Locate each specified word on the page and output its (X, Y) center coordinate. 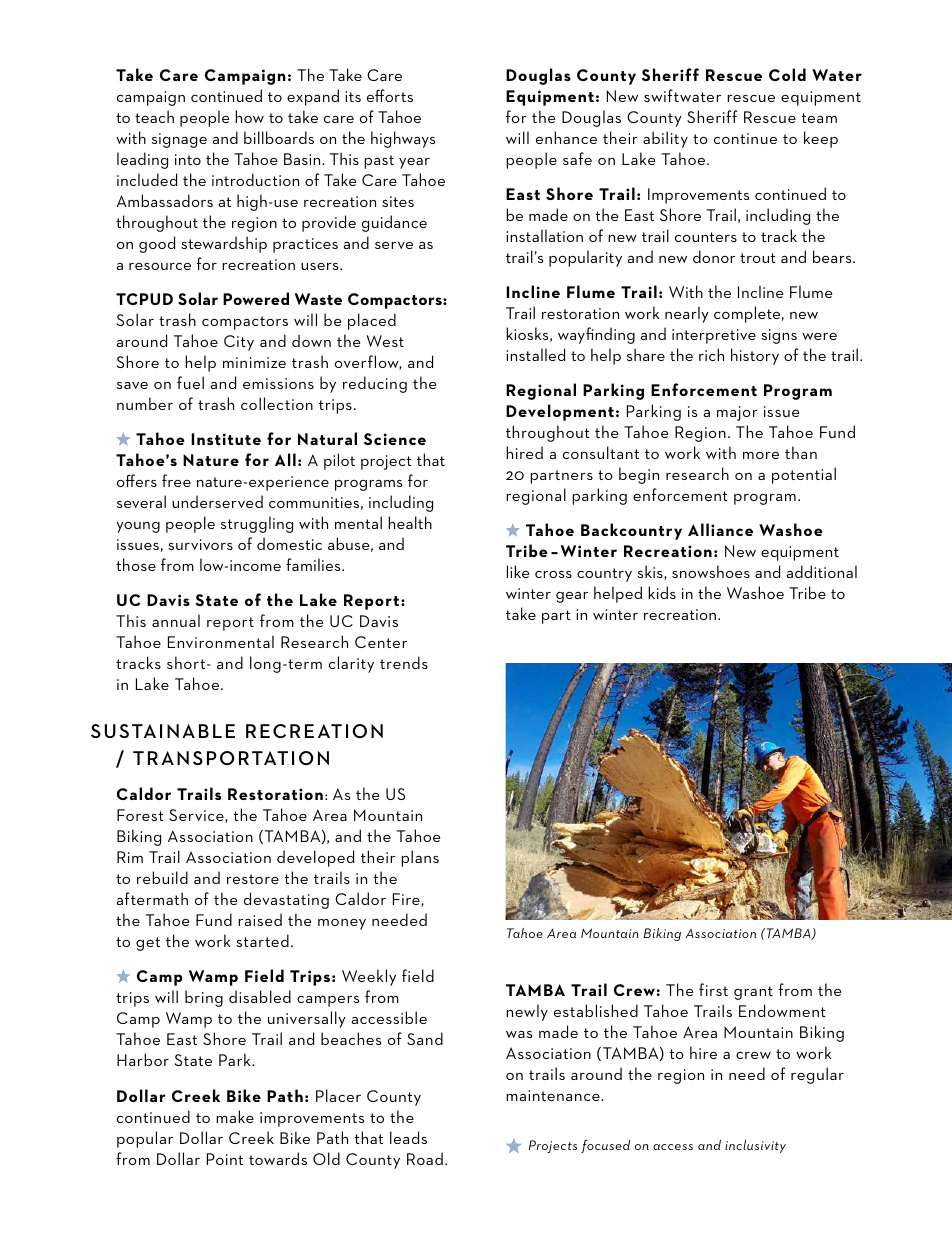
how (249, 116)
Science (395, 439)
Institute (226, 439)
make (235, 1116)
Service (197, 816)
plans (420, 858)
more (761, 455)
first (713, 989)
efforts (390, 95)
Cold (787, 74)
